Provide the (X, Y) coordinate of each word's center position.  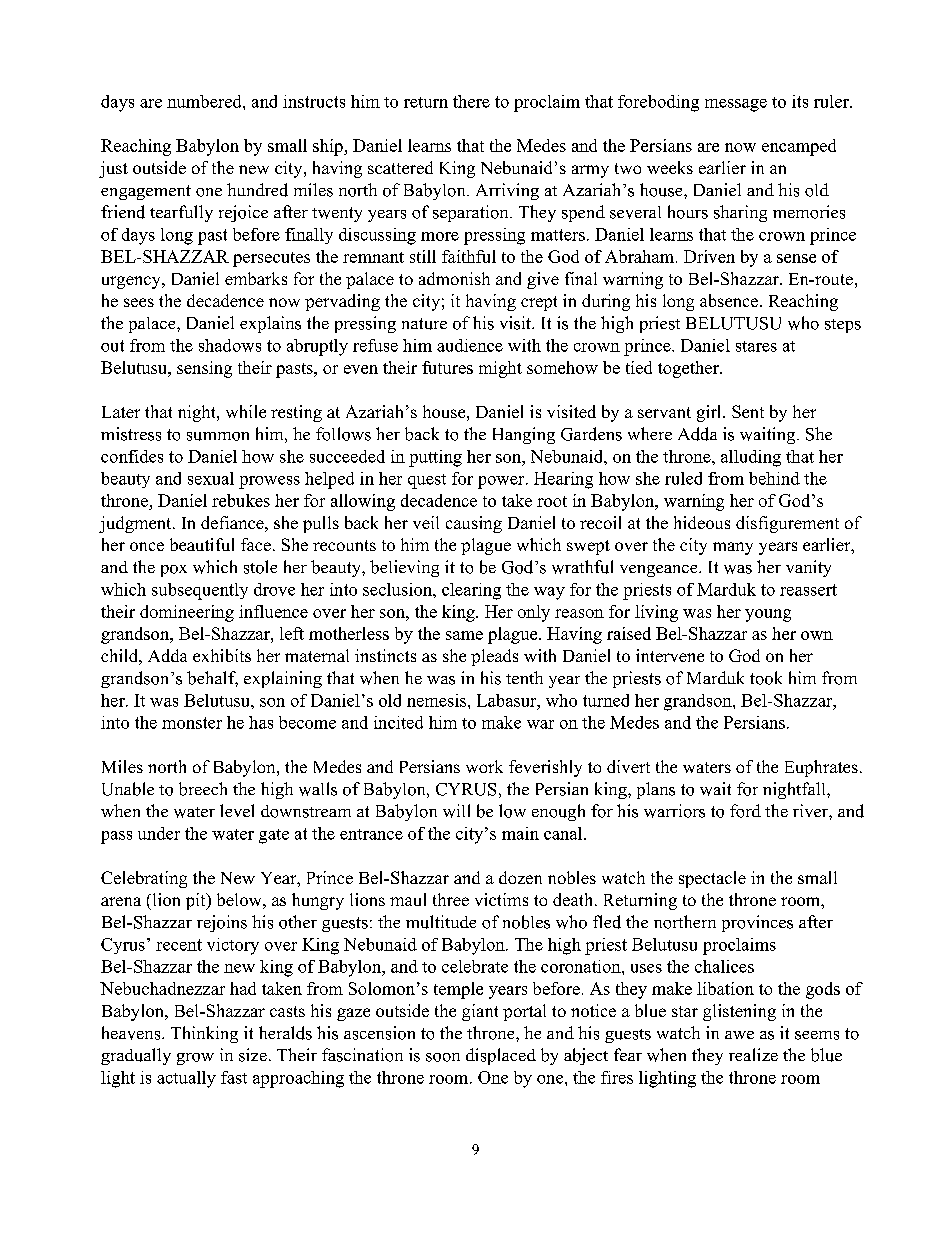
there (471, 101)
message (736, 105)
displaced (501, 1056)
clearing (471, 591)
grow (195, 1059)
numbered (205, 101)
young (768, 615)
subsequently (200, 591)
